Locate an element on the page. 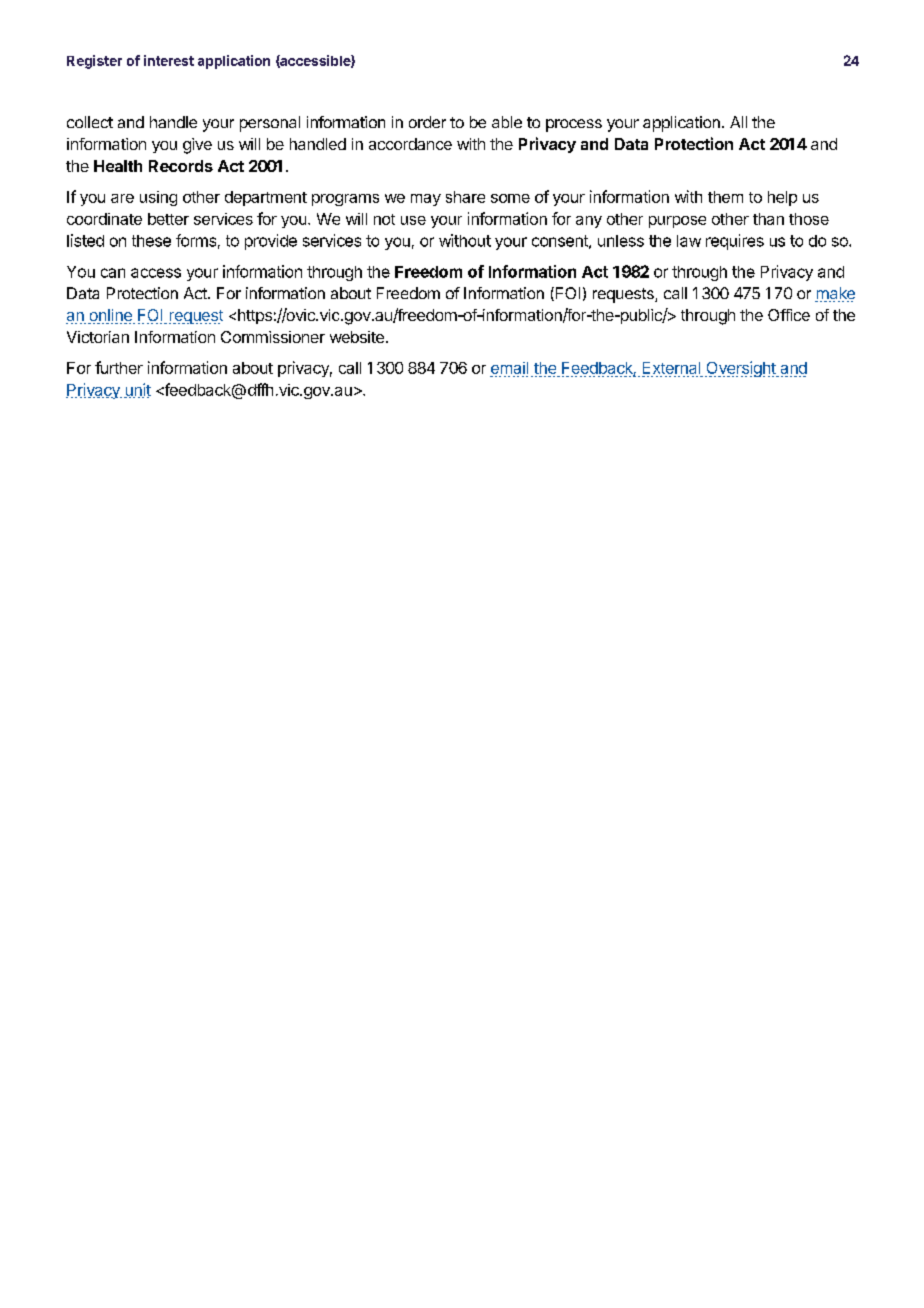  order is located at coordinates (427, 122).
